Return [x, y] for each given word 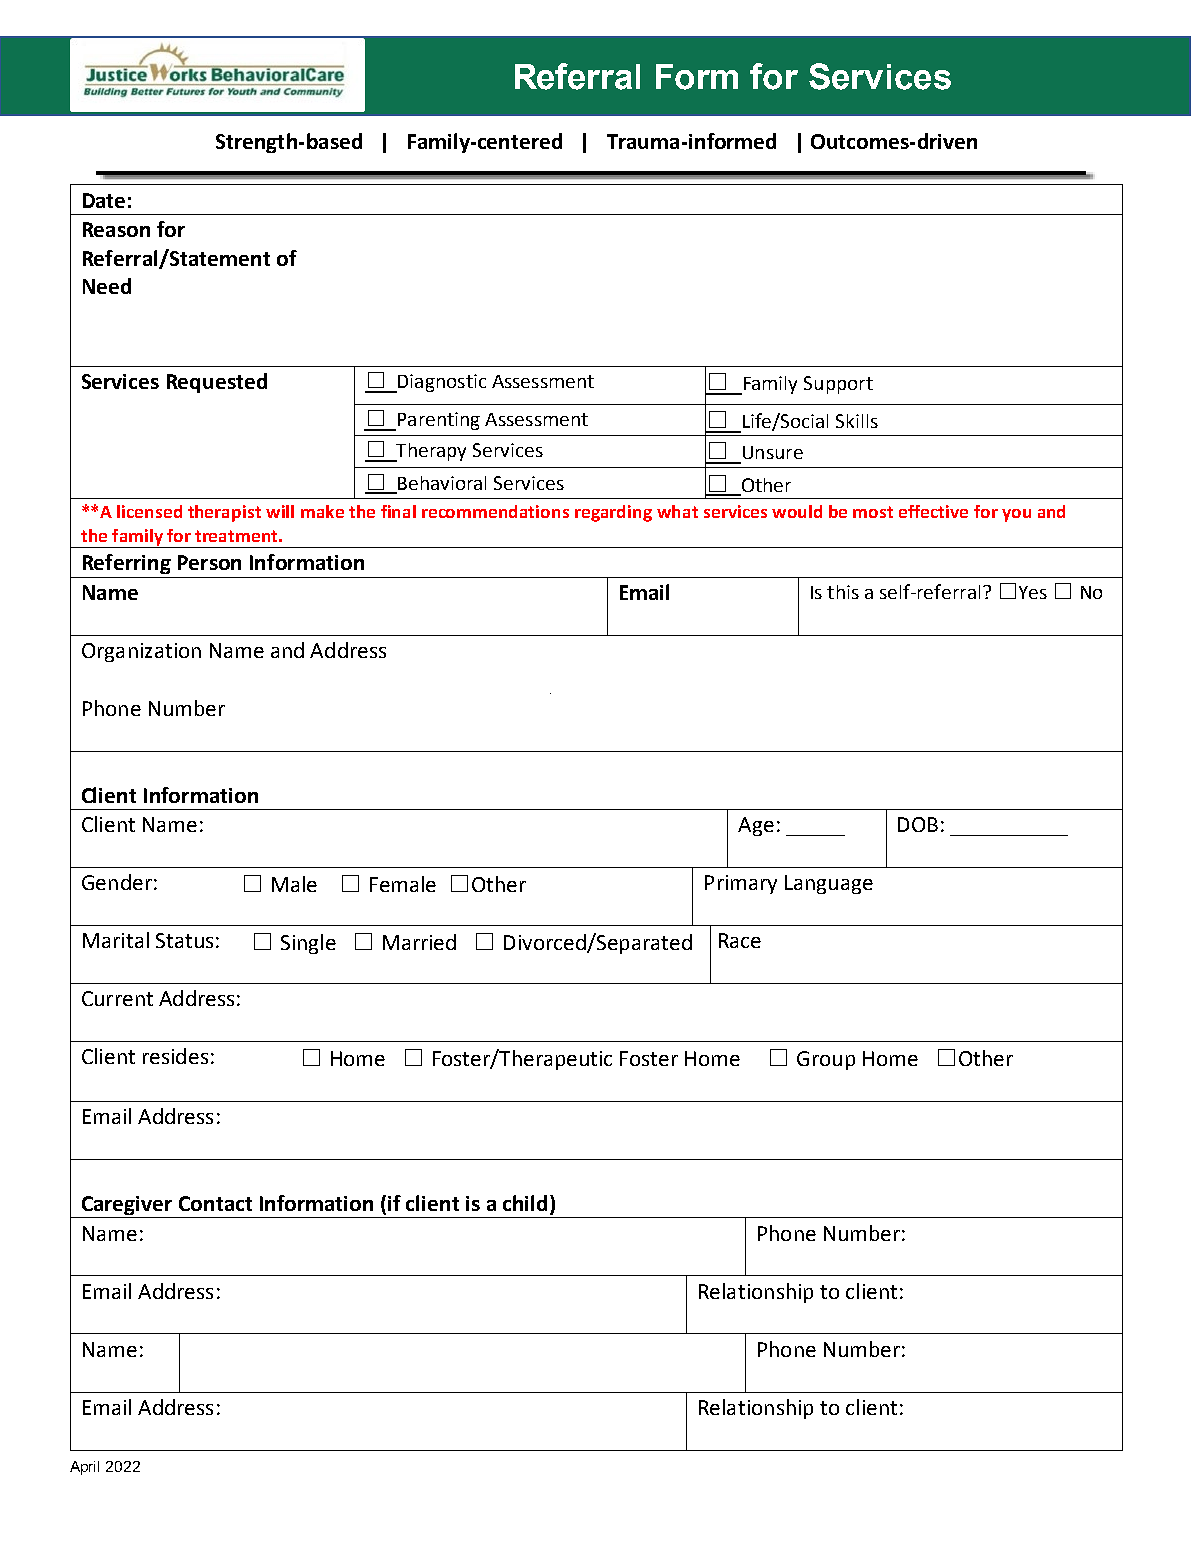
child [525, 1203]
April [84, 1468]
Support [838, 385]
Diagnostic [441, 383]
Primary [741, 884]
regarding [613, 513]
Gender [117, 882]
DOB [918, 824]
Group [826, 1060]
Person [209, 562]
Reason [116, 229]
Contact [215, 1203]
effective [933, 511]
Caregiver [127, 1207]
